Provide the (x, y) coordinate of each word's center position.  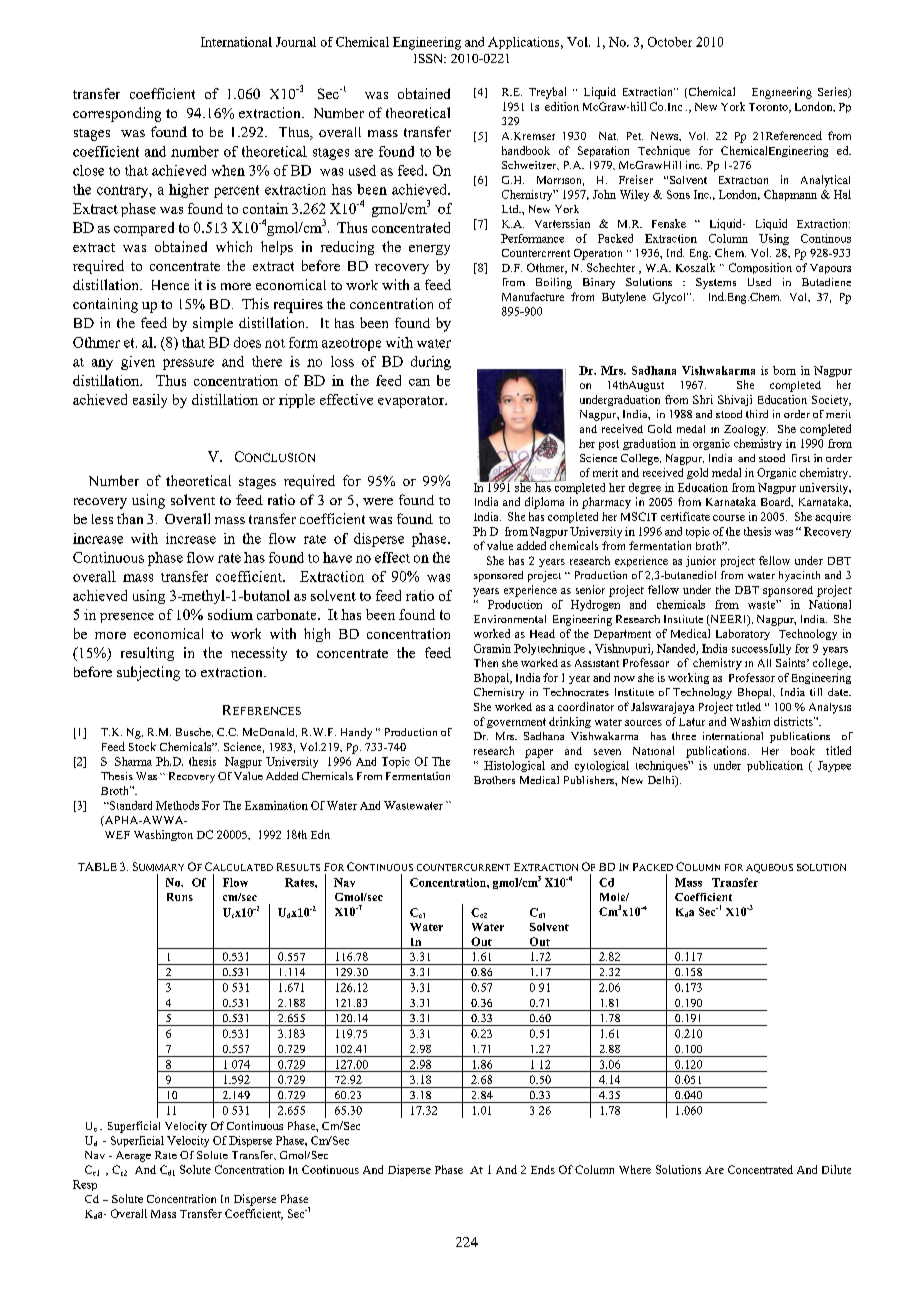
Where (635, 1169)
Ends (543, 1169)
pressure (188, 364)
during (431, 363)
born (784, 370)
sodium (230, 614)
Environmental (510, 619)
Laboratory (743, 634)
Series (834, 92)
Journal (296, 42)
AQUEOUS (769, 868)
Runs (180, 897)
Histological (514, 766)
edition (562, 106)
